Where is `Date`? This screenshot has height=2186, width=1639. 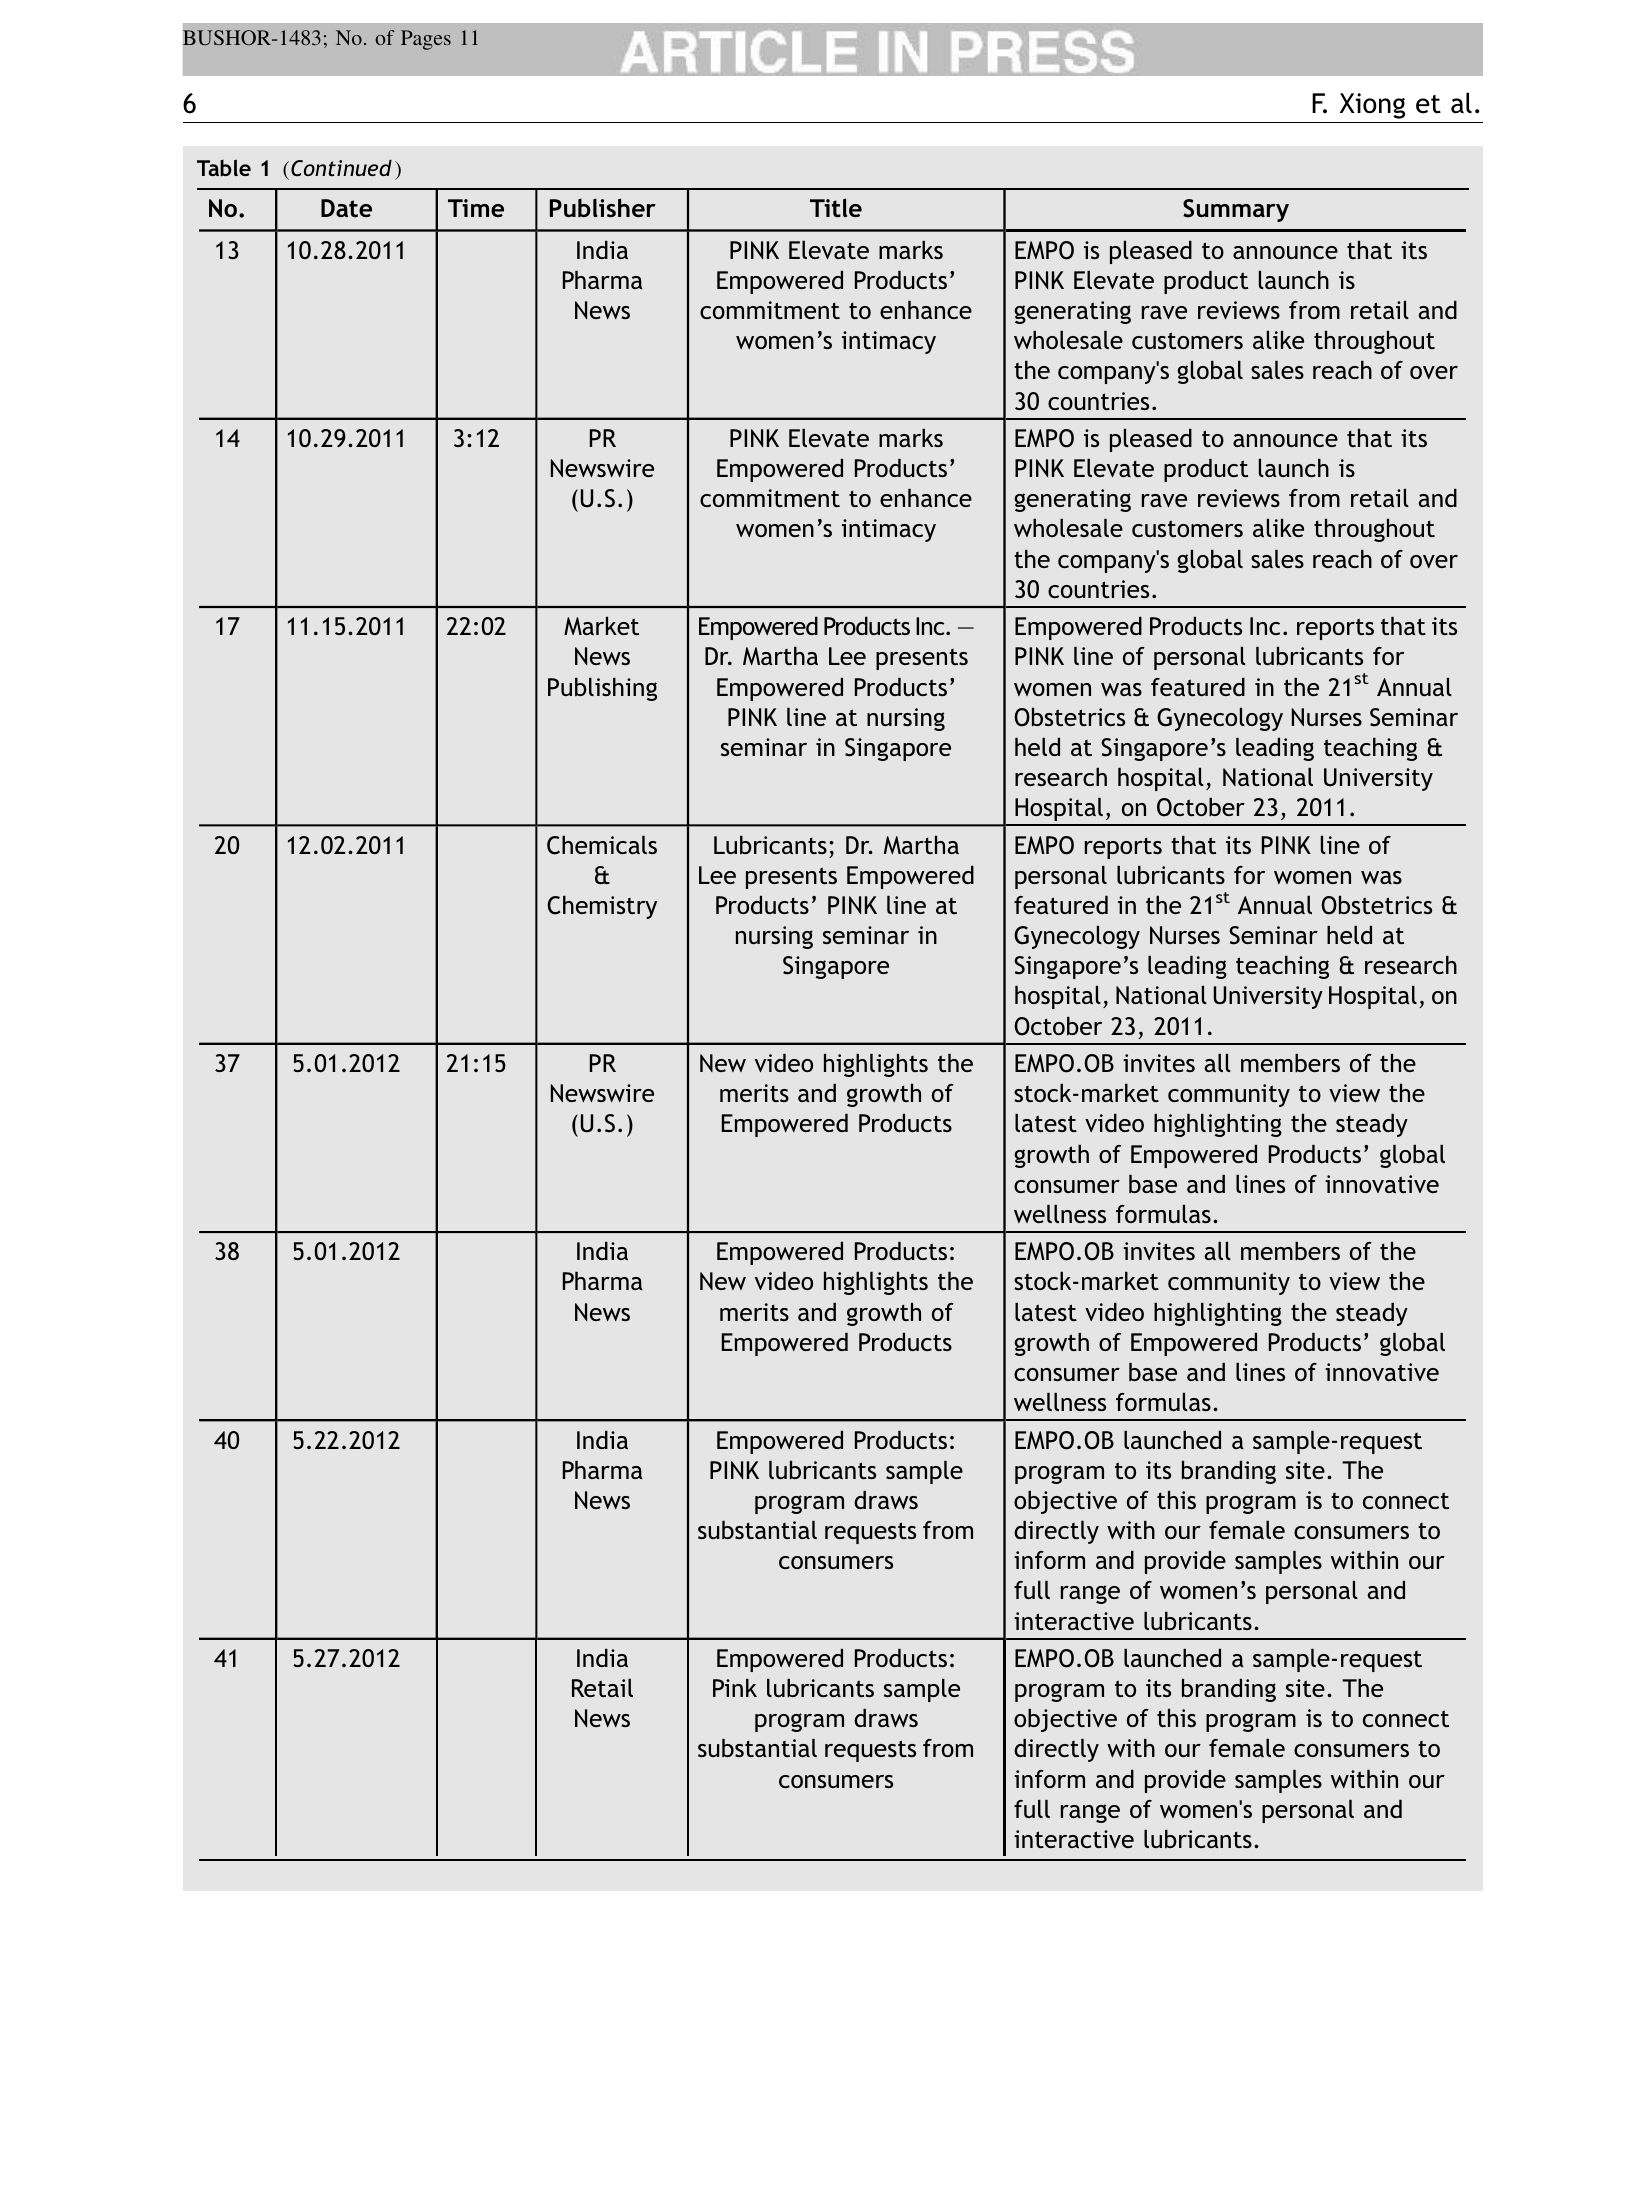
Date is located at coordinates (346, 208).
